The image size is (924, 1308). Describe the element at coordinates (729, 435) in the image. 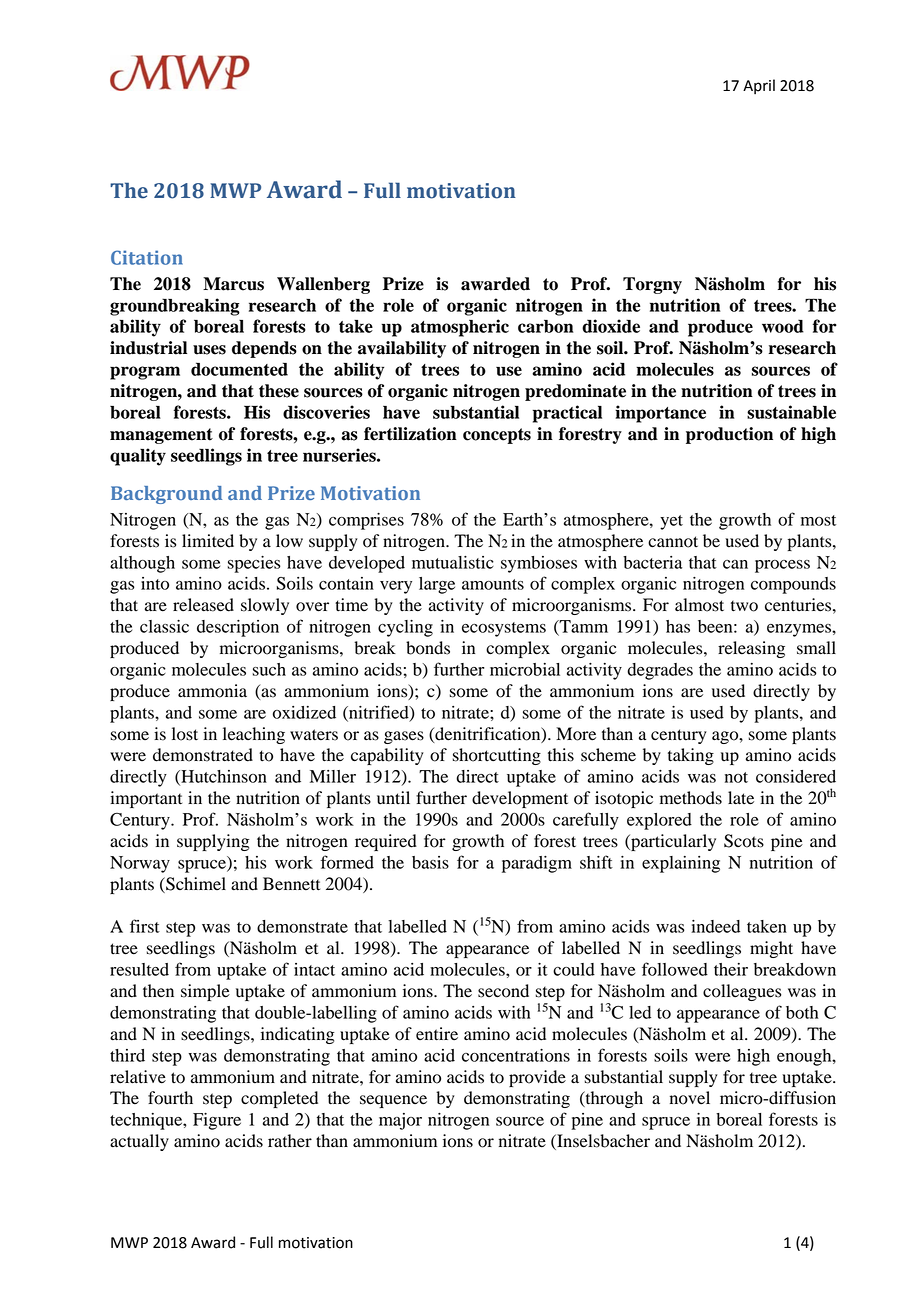

I see `production` at that location.
